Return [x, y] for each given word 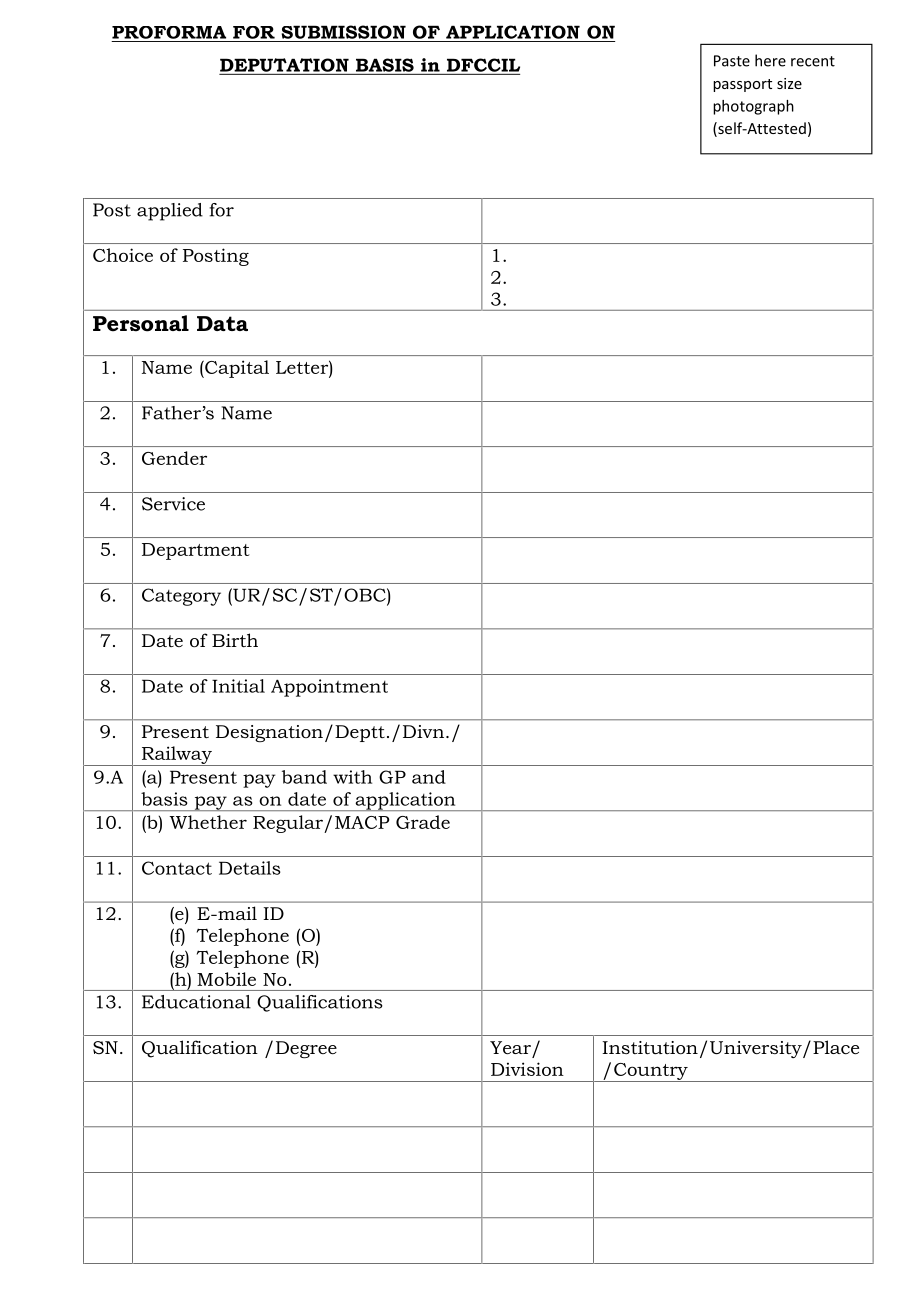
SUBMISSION [343, 32]
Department [196, 551]
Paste [732, 61]
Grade [423, 822]
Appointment [329, 688]
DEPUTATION [284, 65]
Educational [196, 1002]
